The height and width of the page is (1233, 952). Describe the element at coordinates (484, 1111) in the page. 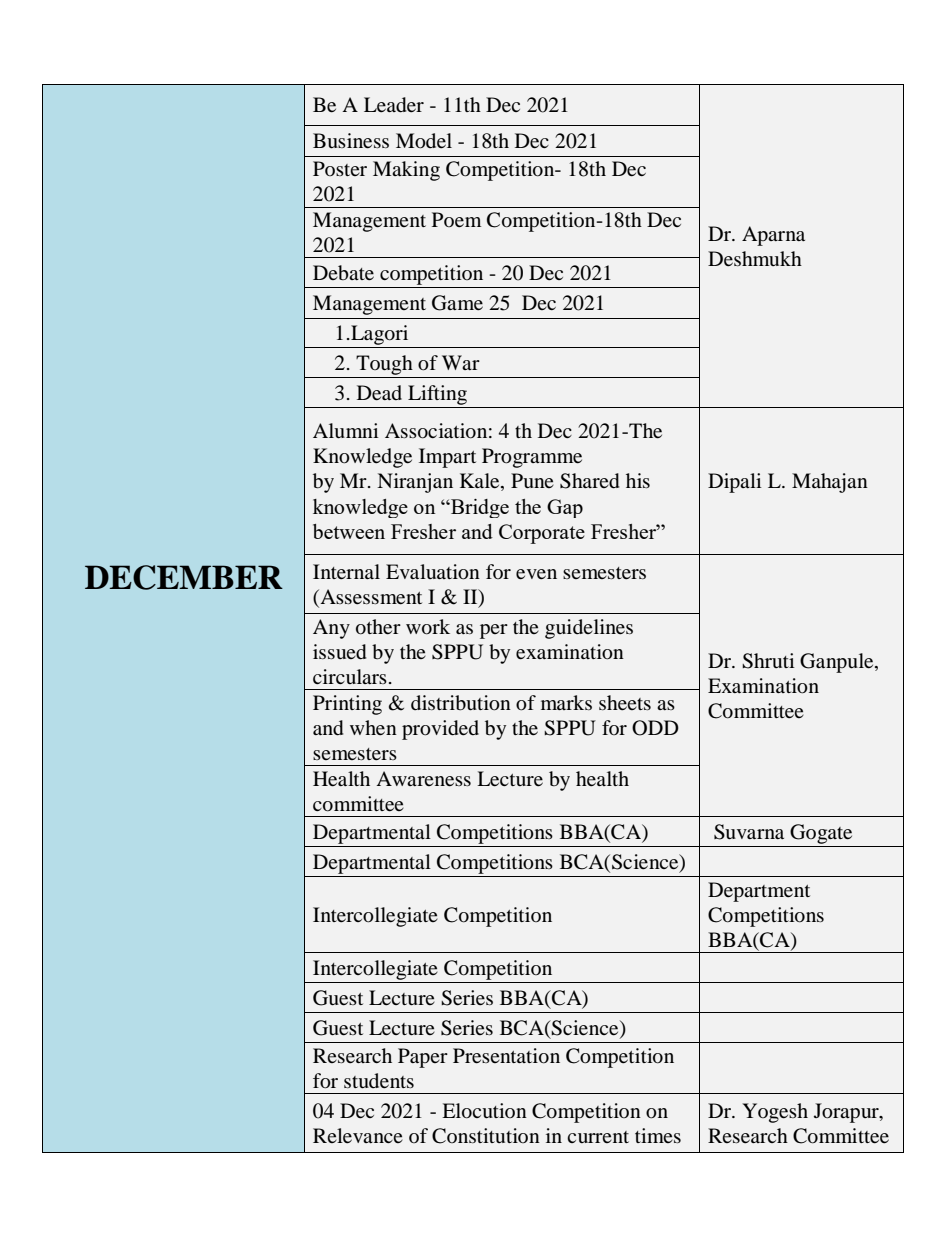

I see `Elocution` at that location.
